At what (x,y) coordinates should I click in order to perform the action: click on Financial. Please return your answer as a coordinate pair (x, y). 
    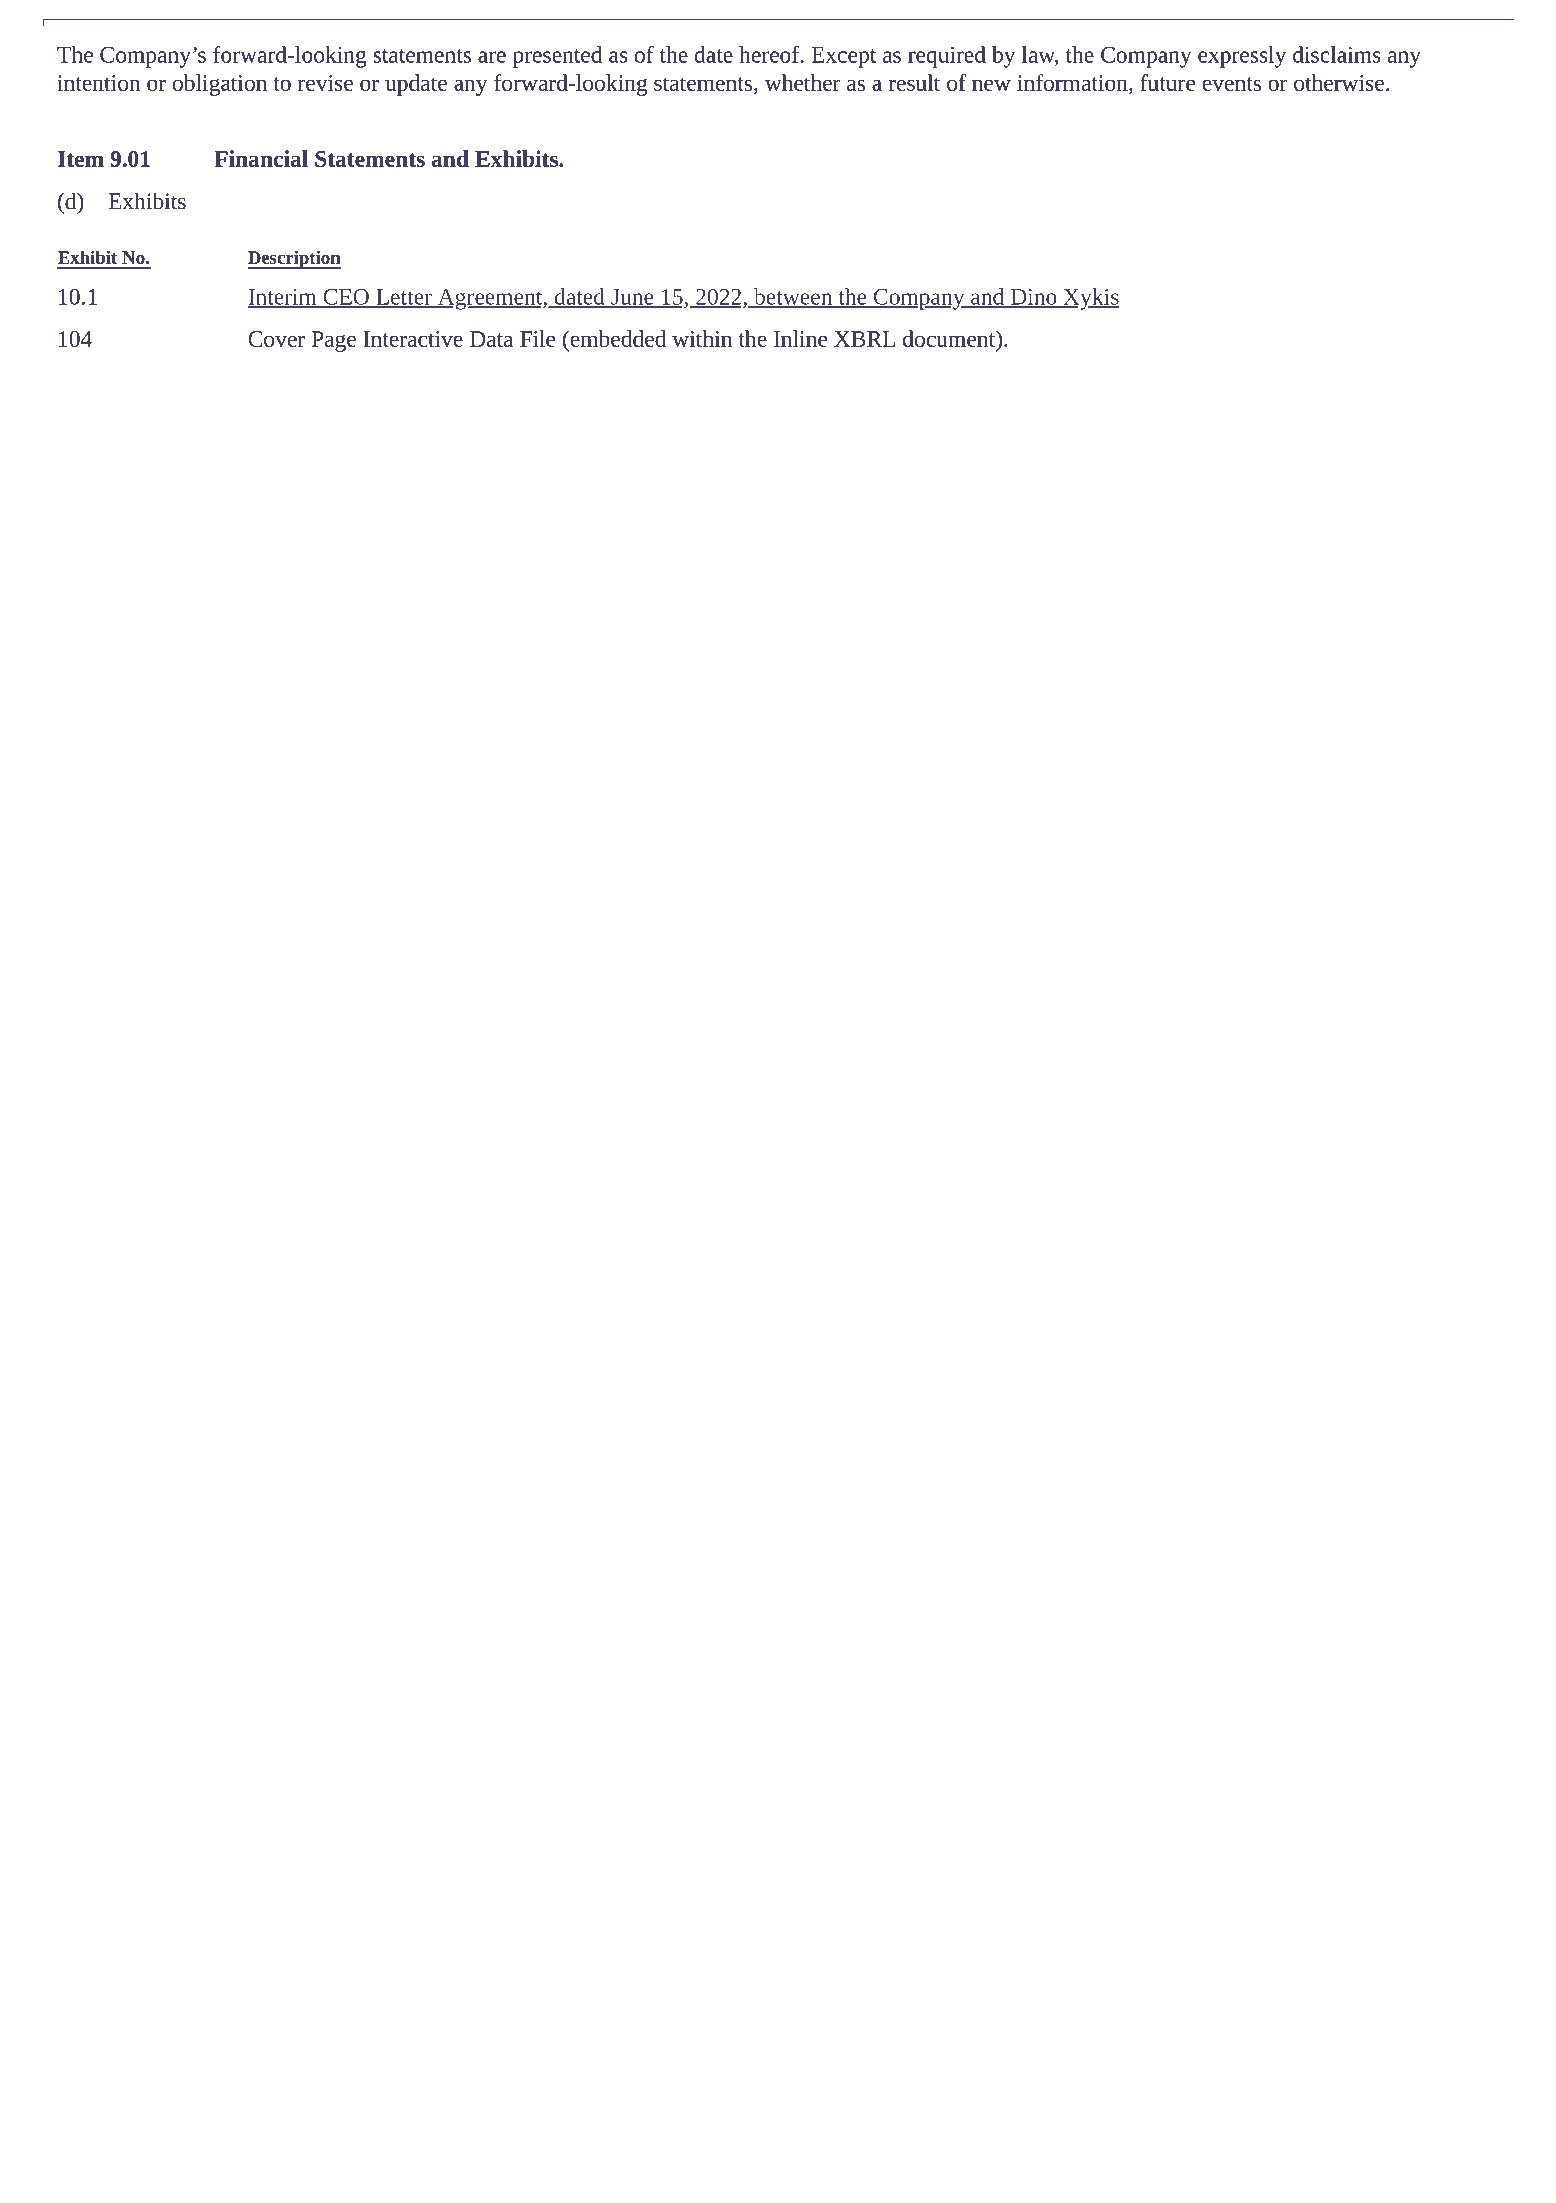
    Looking at the image, I should click on (261, 158).
